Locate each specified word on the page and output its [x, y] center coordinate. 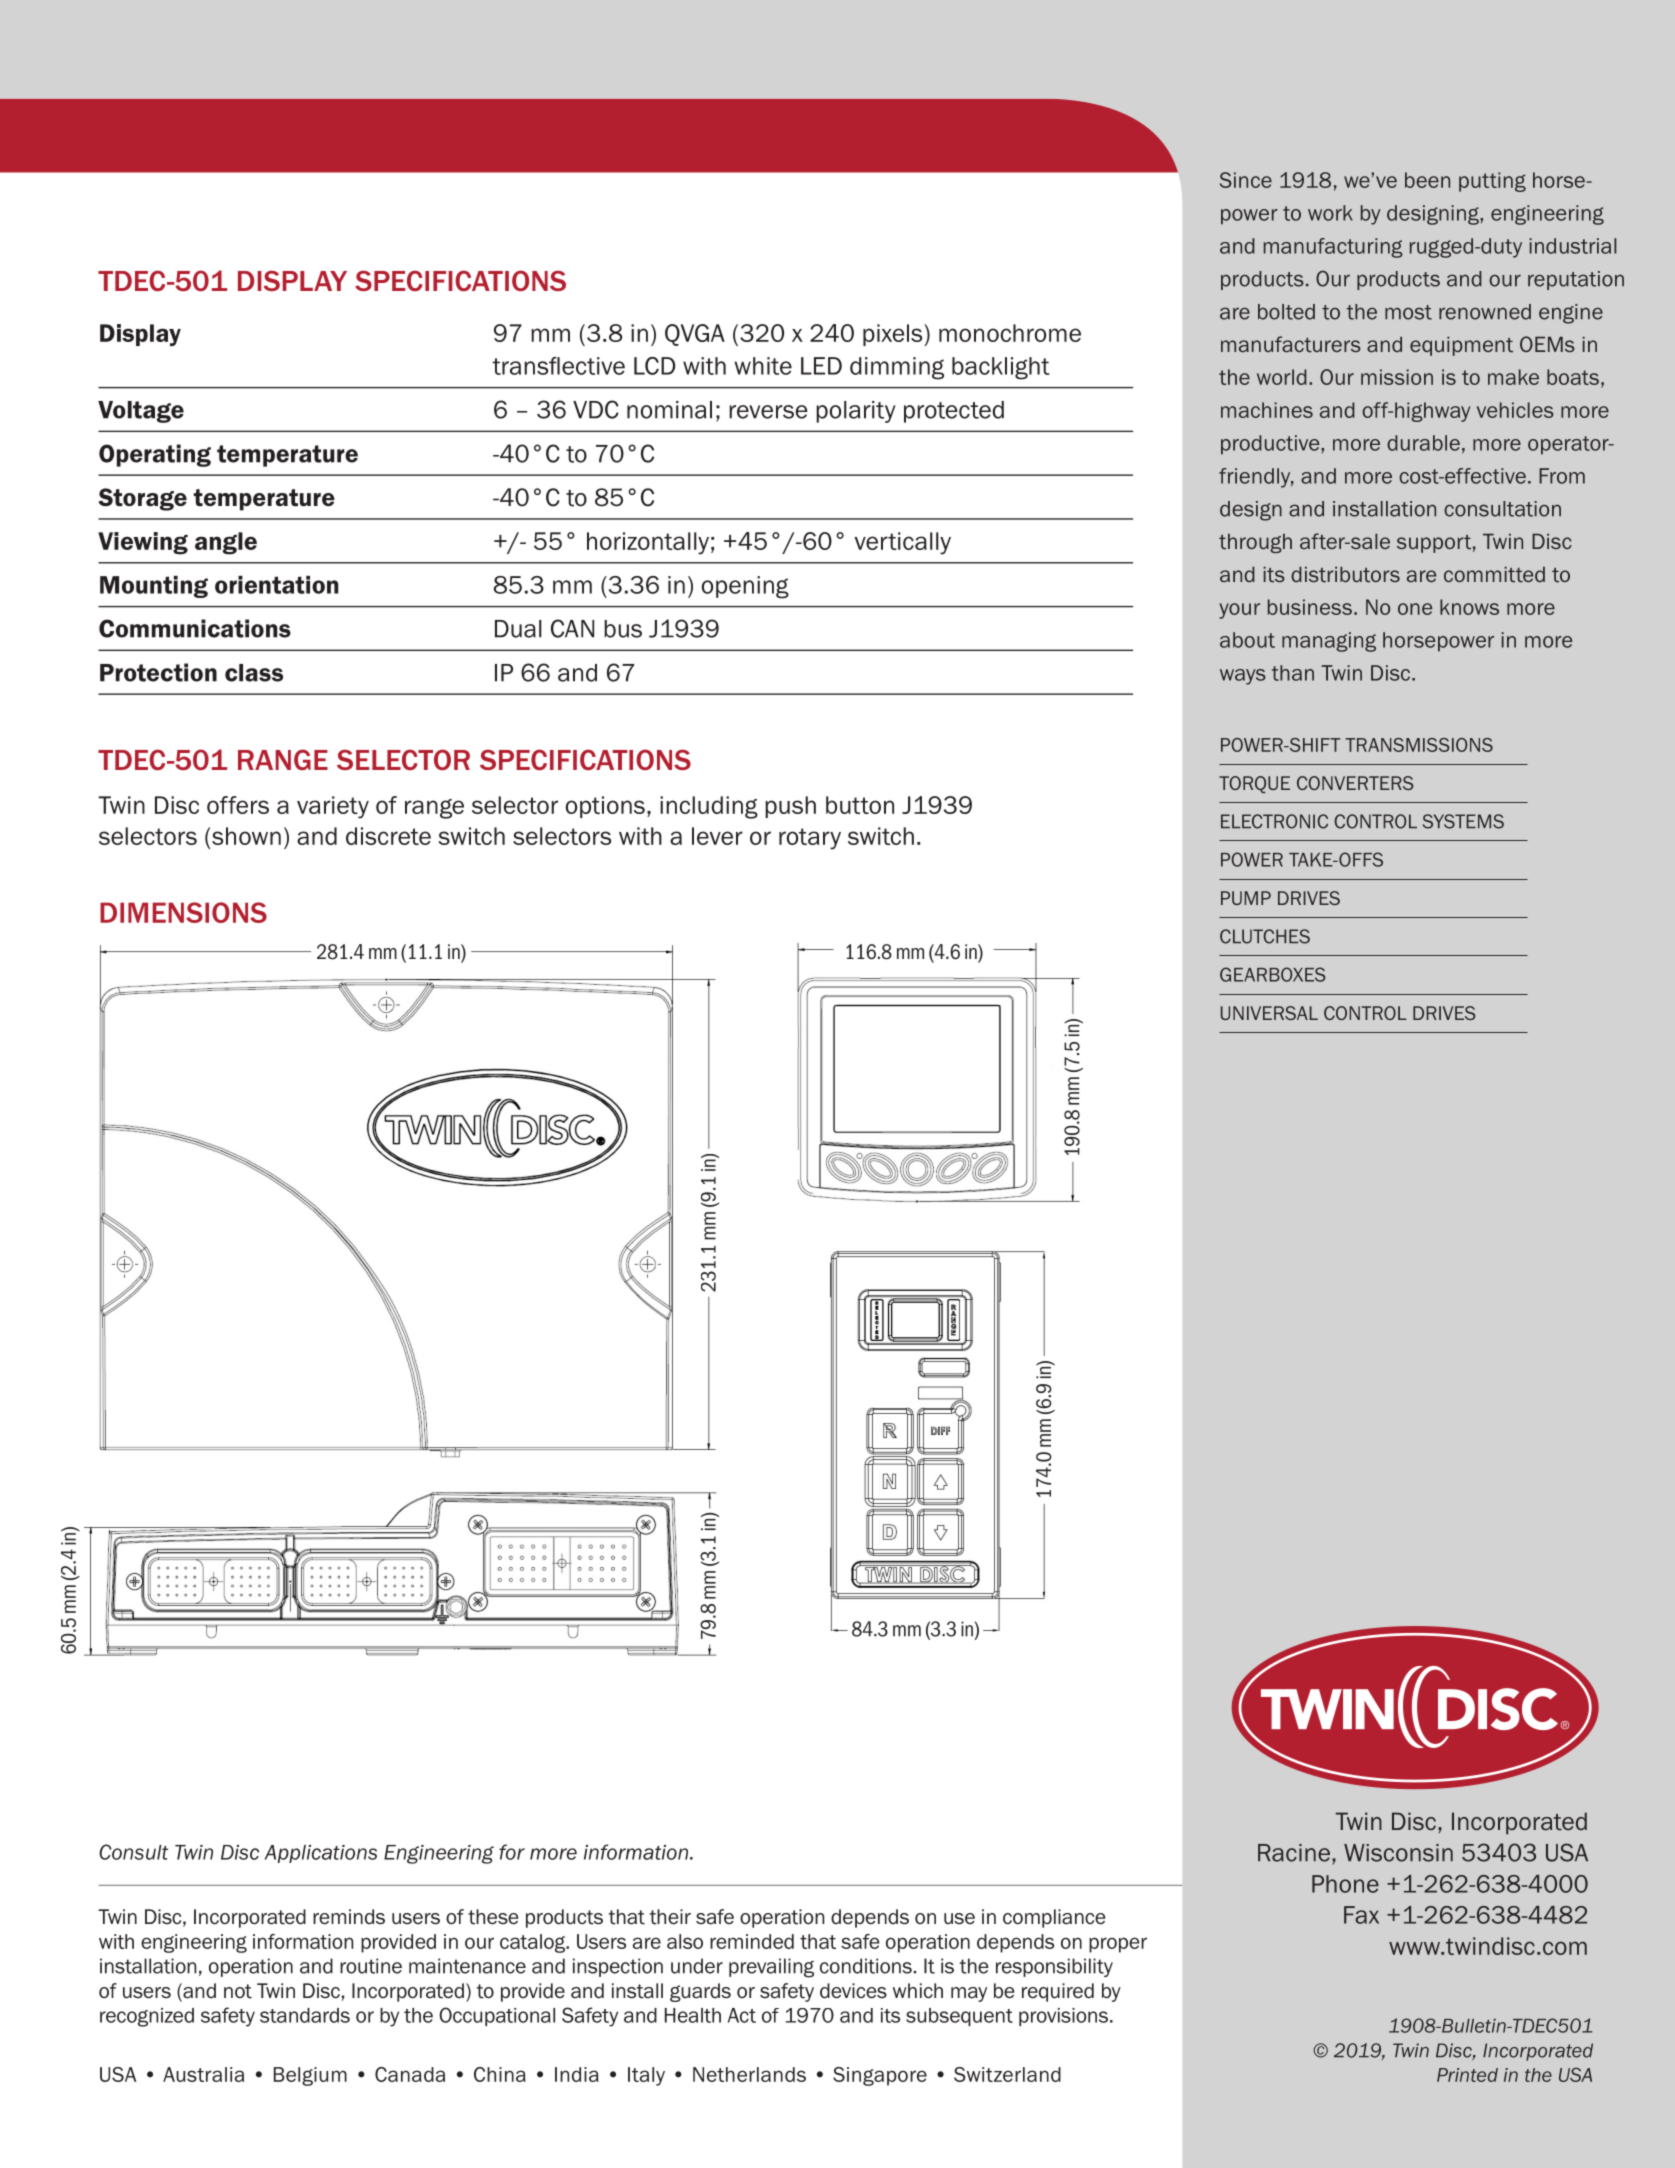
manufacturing [1333, 248]
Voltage [141, 412]
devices [853, 1991]
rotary [810, 839]
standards [305, 2015]
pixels [894, 335]
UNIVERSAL [1269, 1013]
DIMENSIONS [183, 912]
